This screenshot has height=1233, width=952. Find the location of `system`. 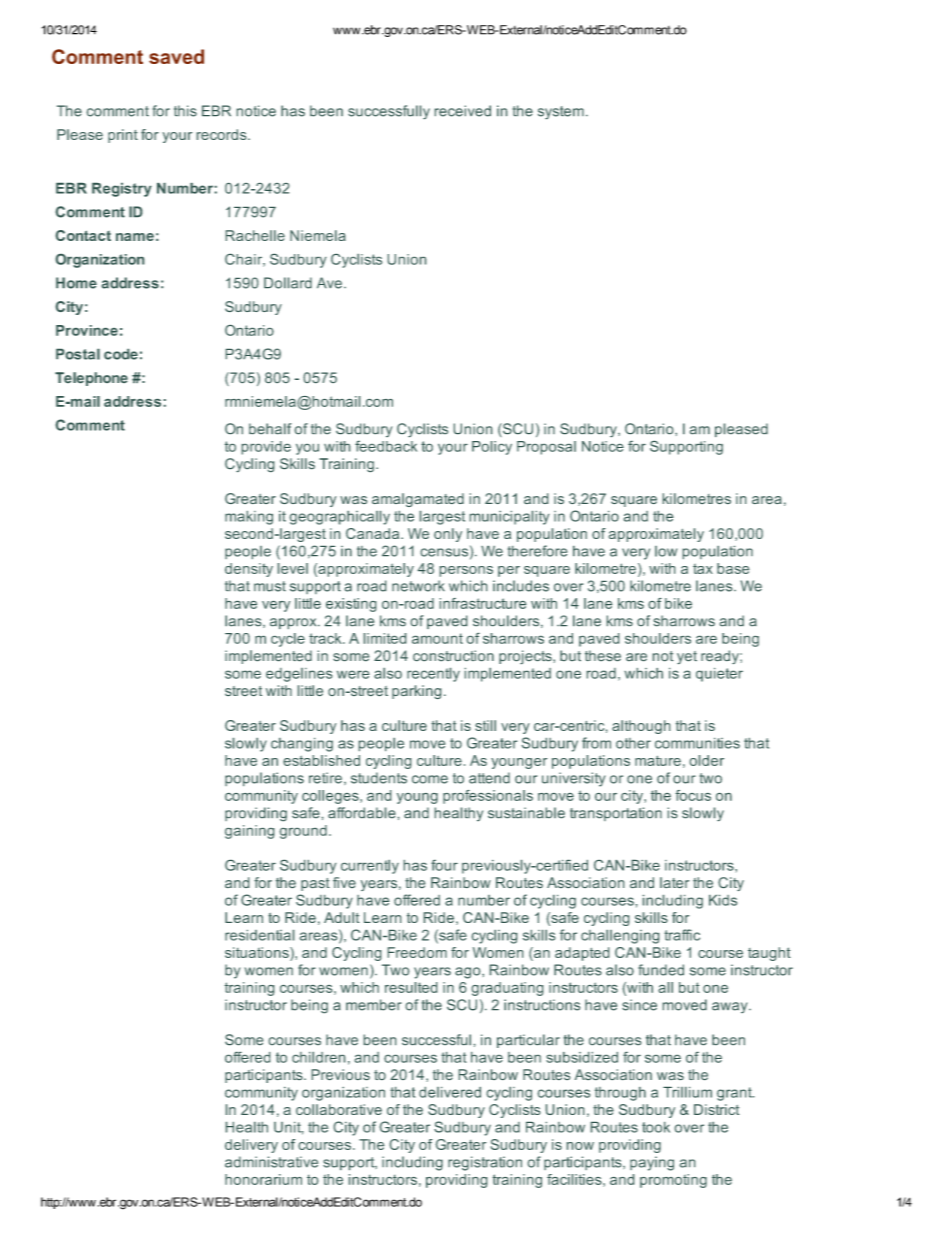

system is located at coordinates (561, 112).
